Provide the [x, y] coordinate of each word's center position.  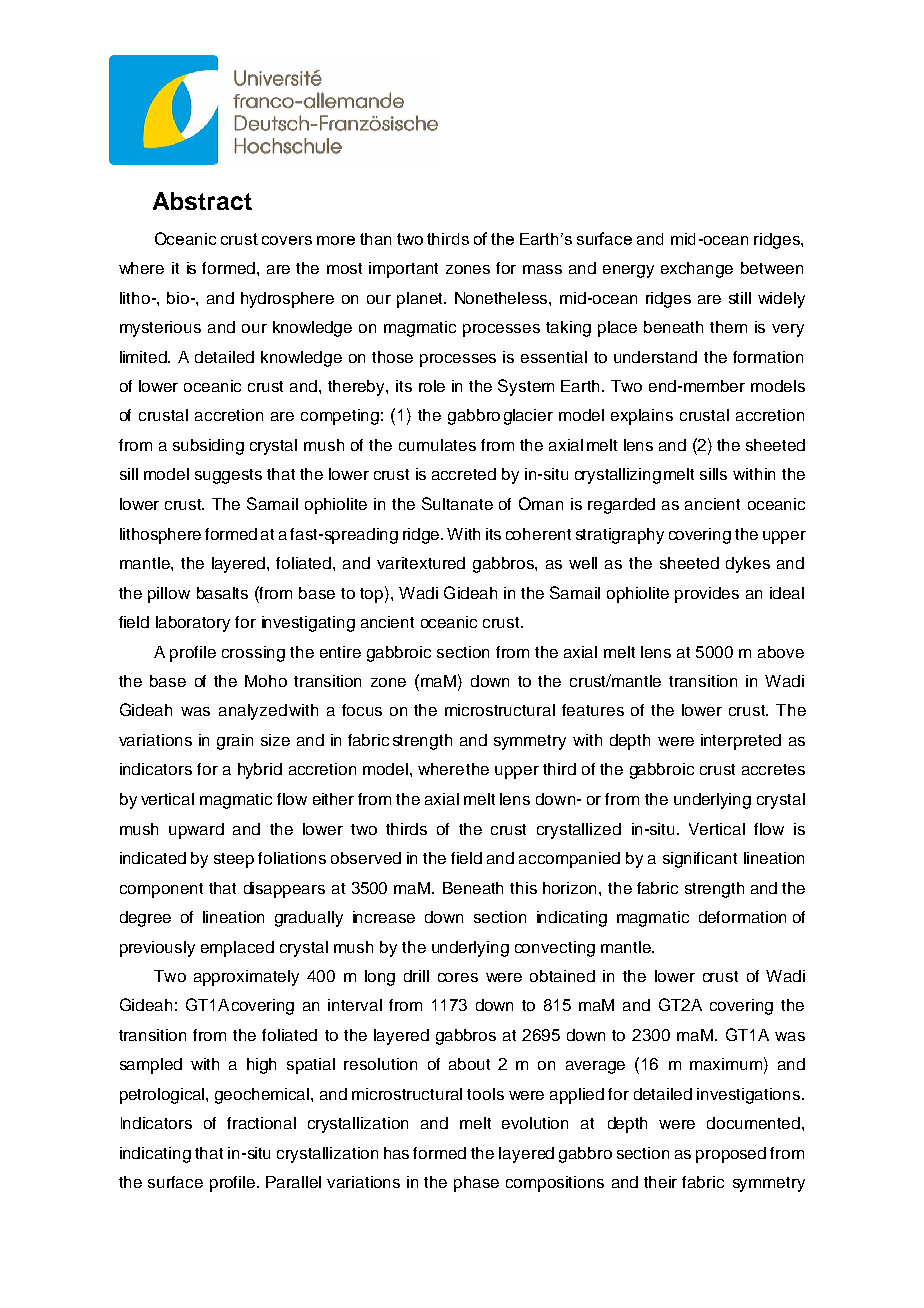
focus [362, 710]
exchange [697, 270]
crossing [253, 654]
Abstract [202, 201]
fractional [261, 1123]
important [403, 270]
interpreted [741, 742]
